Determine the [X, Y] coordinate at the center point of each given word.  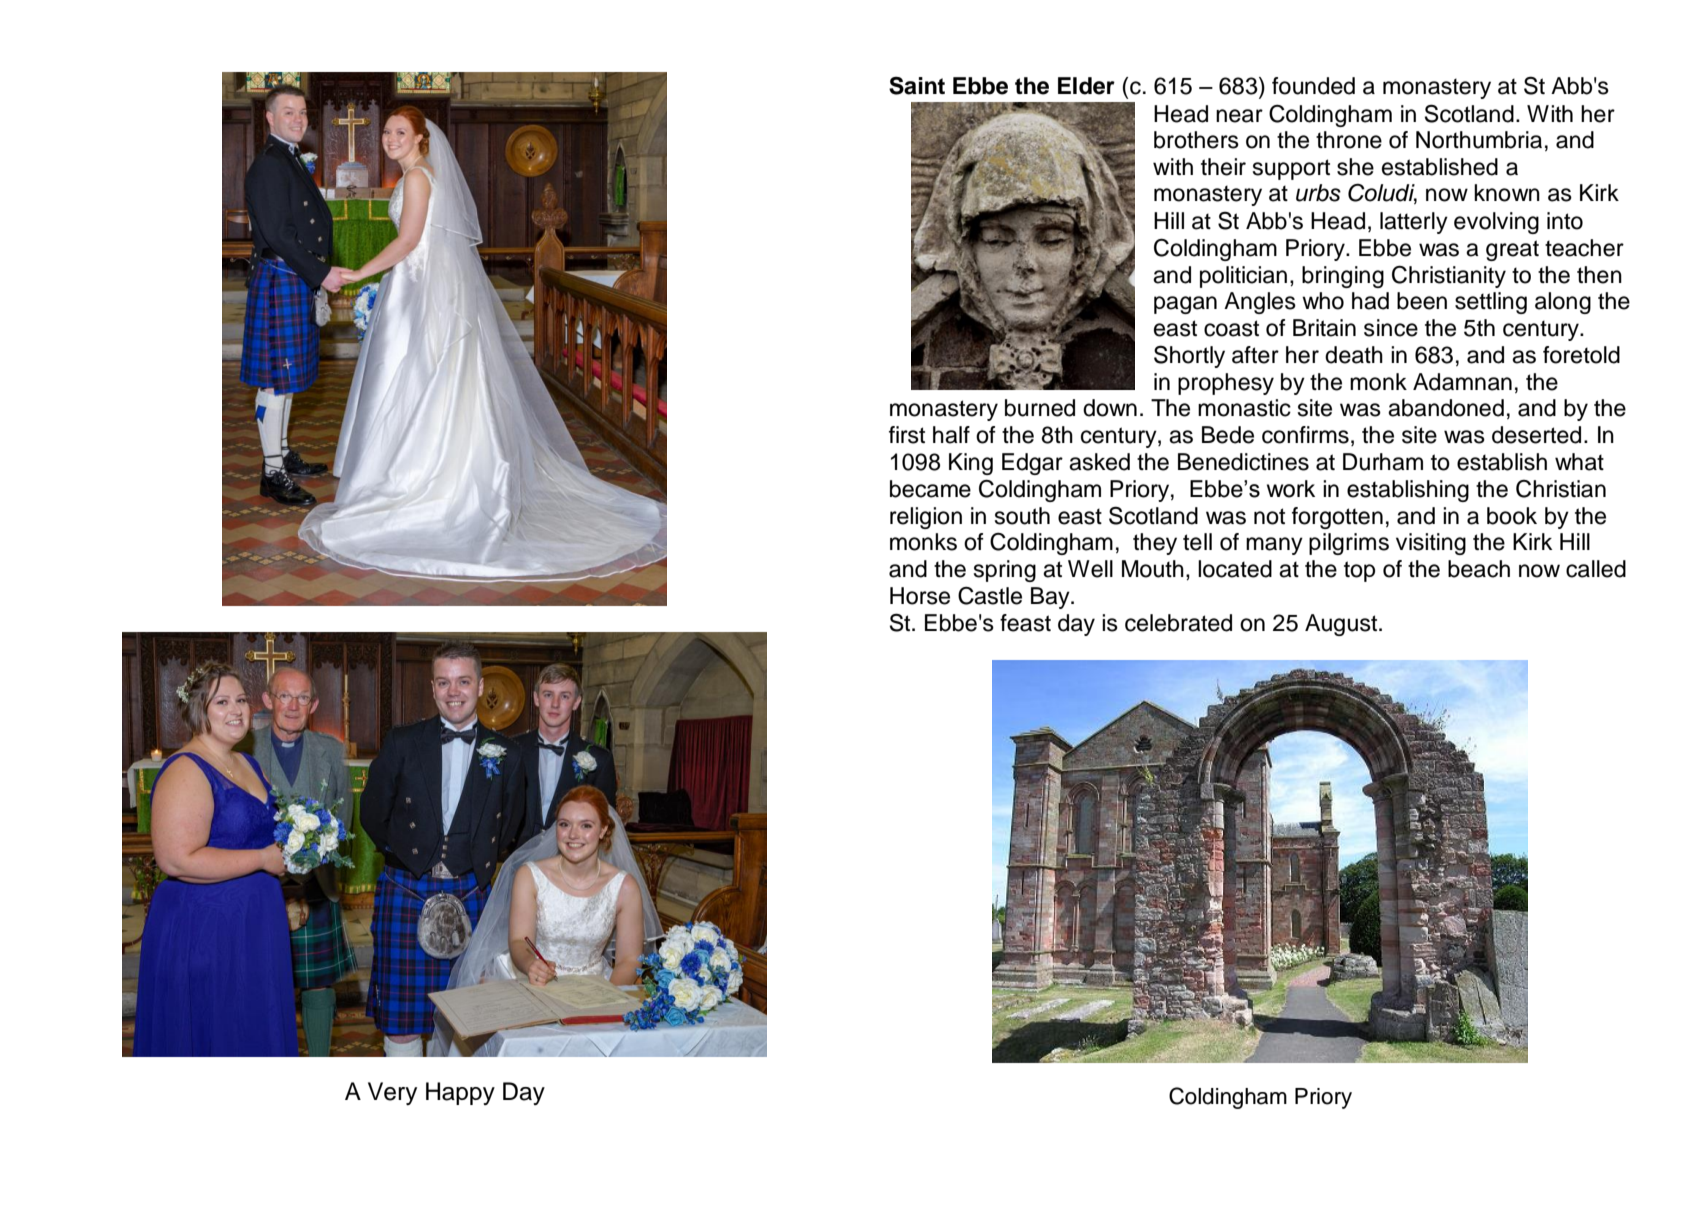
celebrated [1178, 623]
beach [1479, 569]
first [907, 435]
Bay [1051, 598]
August [1342, 625]
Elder [1086, 86]
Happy [460, 1093]
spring [1005, 571]
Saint [917, 86]
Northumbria [1479, 140]
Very [392, 1093]
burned [1040, 408]
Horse [920, 596]
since [1391, 328]
